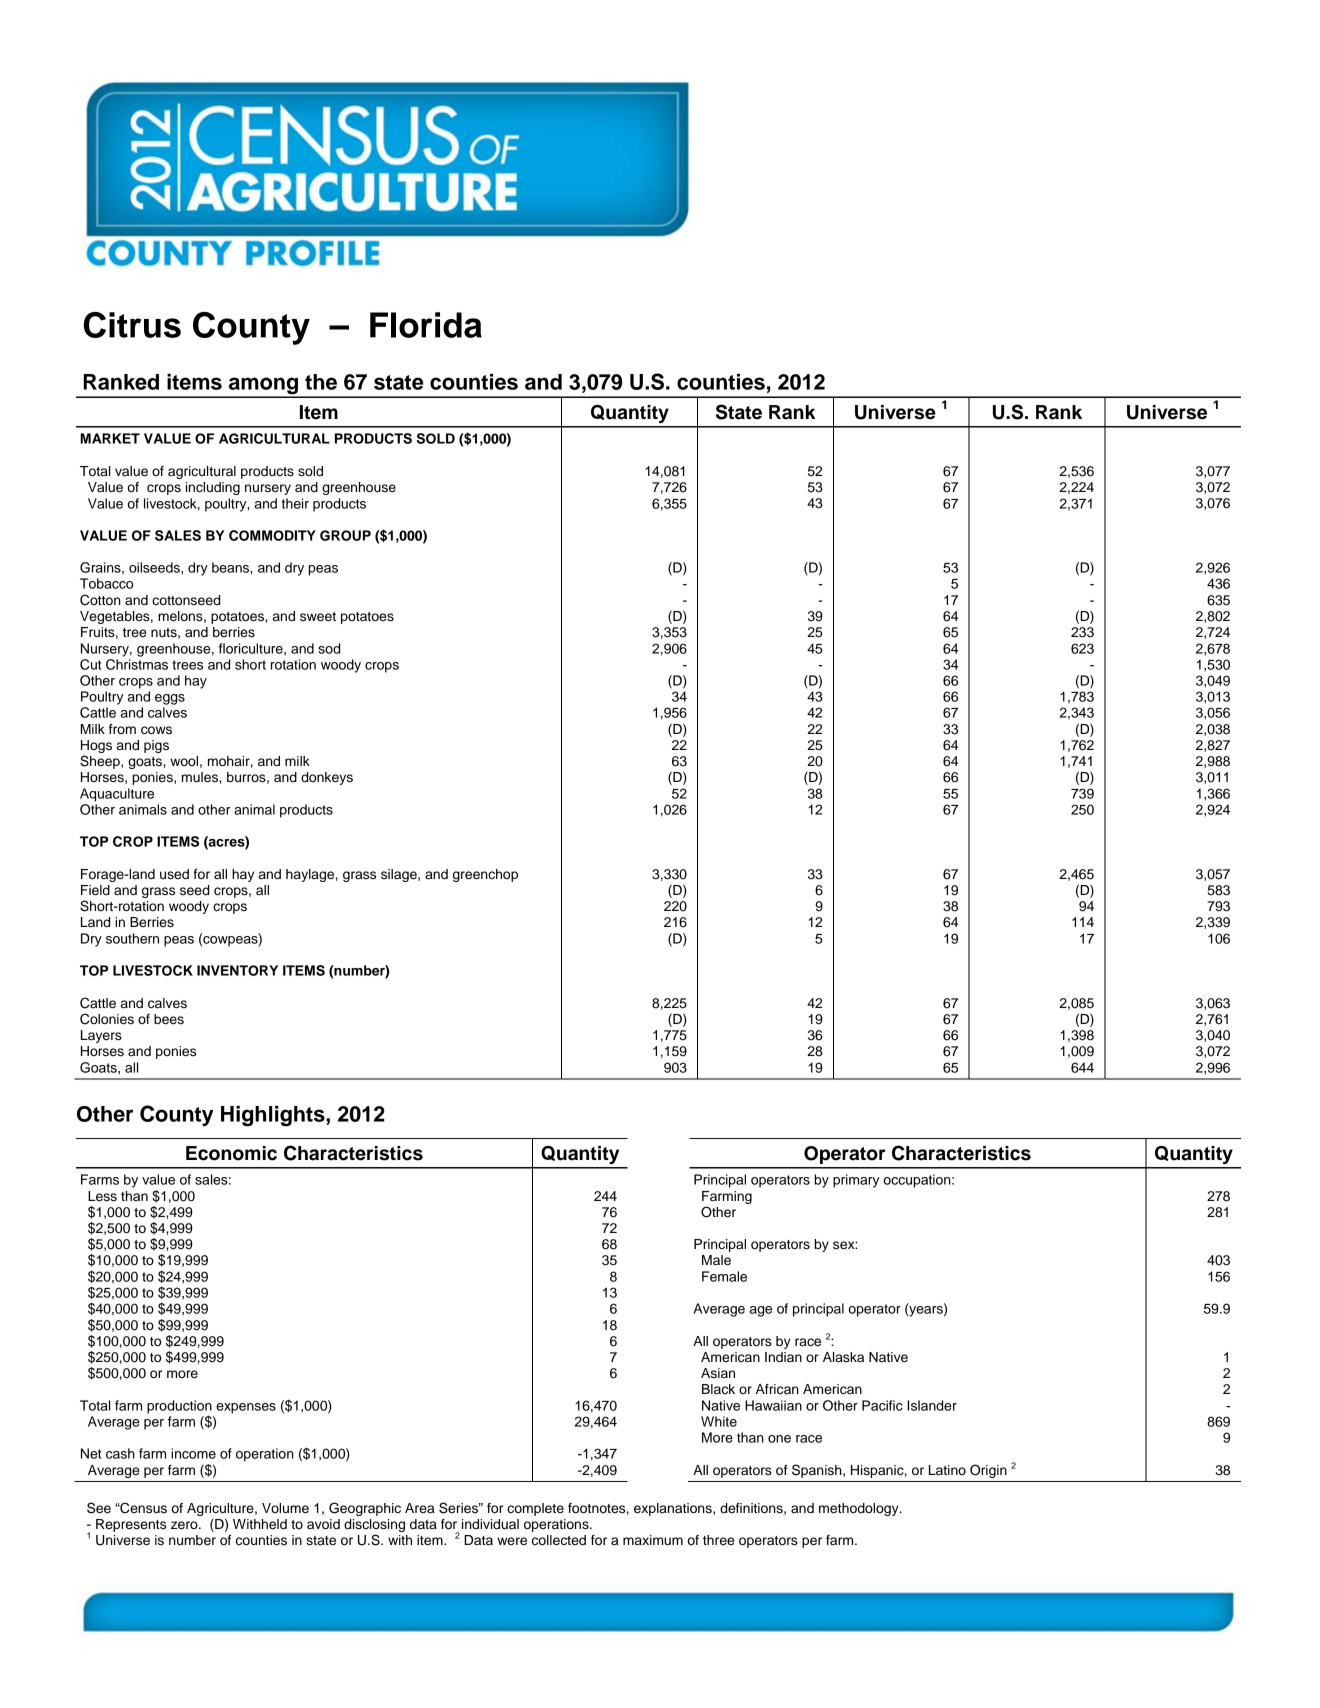 This image has width=1320, height=1708. What do you see at coordinates (860, 1509) in the image?
I see `methodology` at bounding box center [860, 1509].
